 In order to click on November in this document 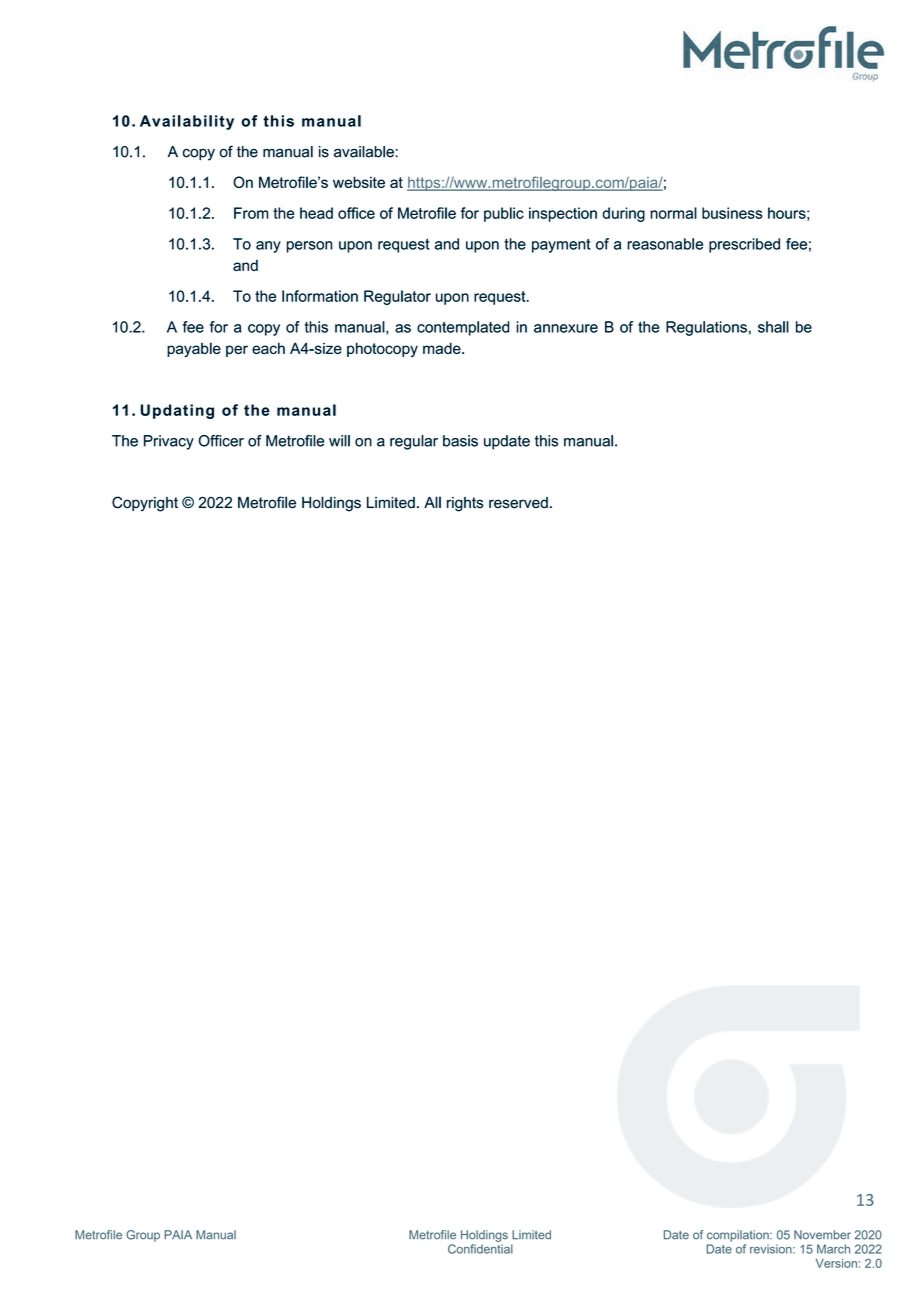, I will do `click(822, 1235)`.
